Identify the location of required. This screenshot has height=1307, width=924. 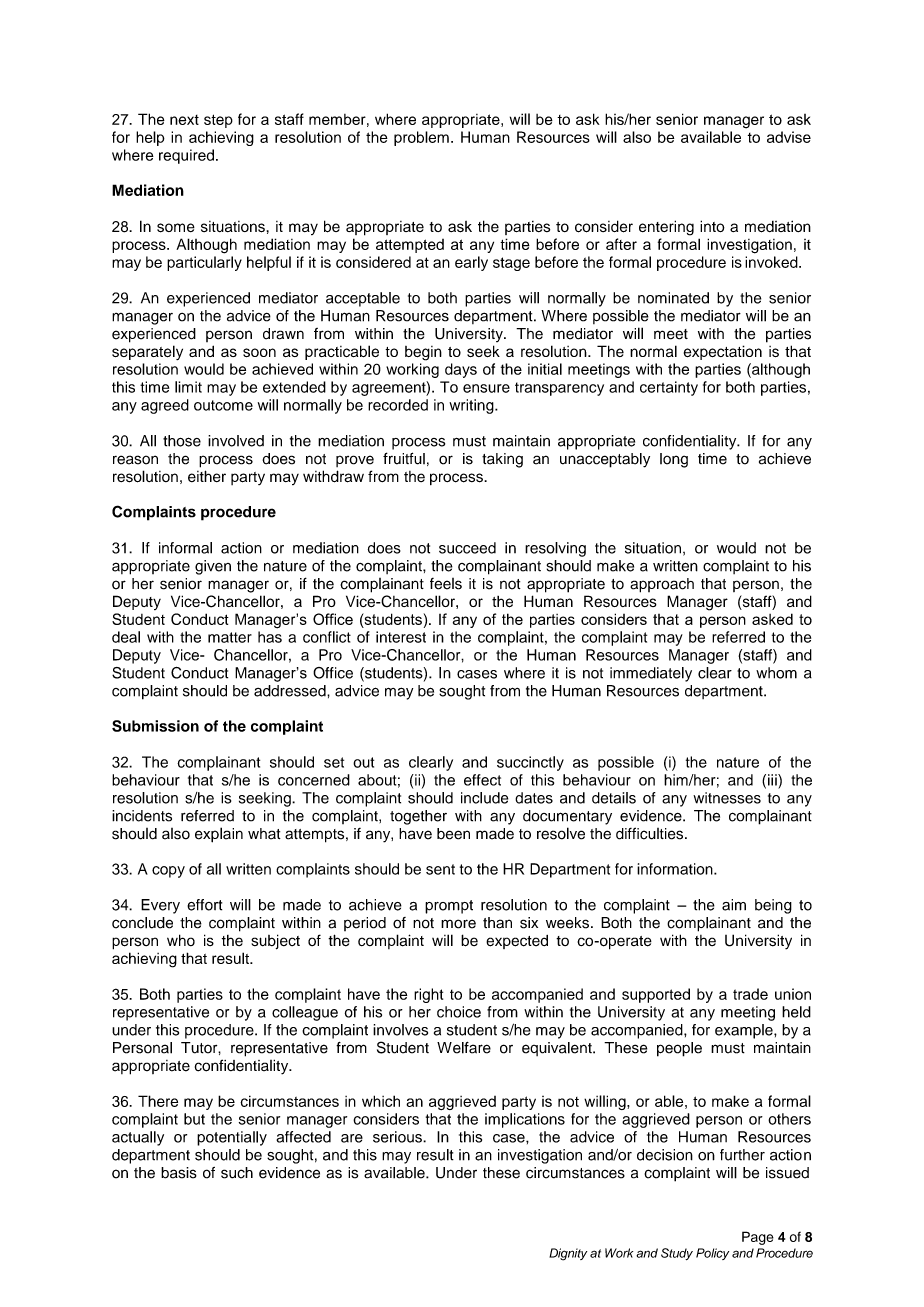
(186, 156).
